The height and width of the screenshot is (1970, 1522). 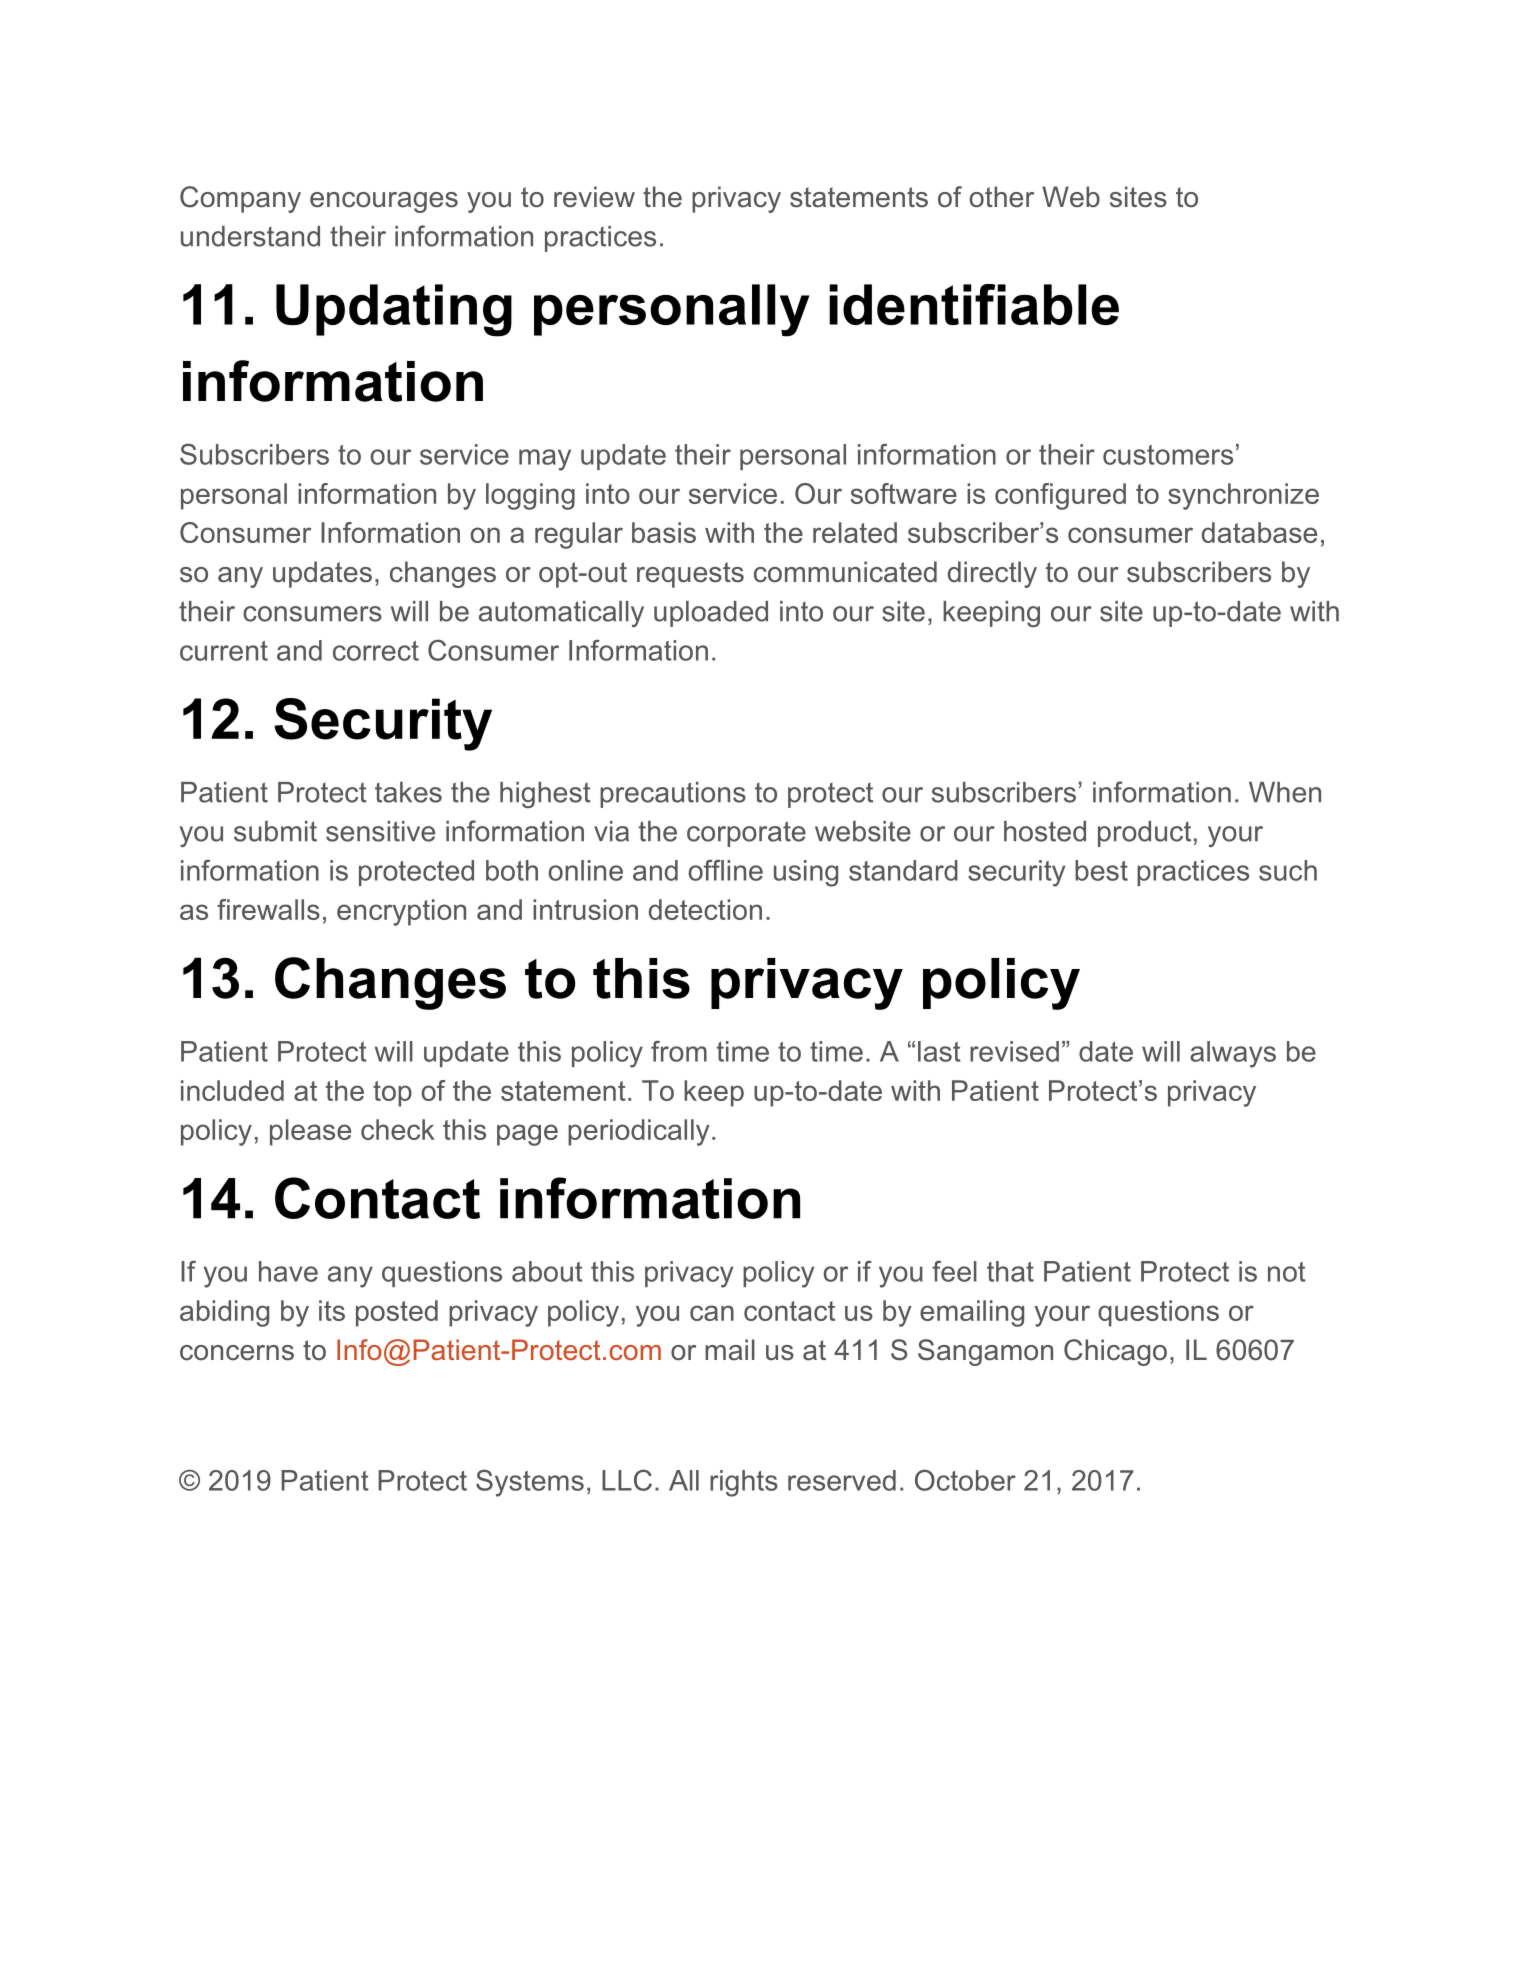 I want to click on product, so click(x=1144, y=834).
